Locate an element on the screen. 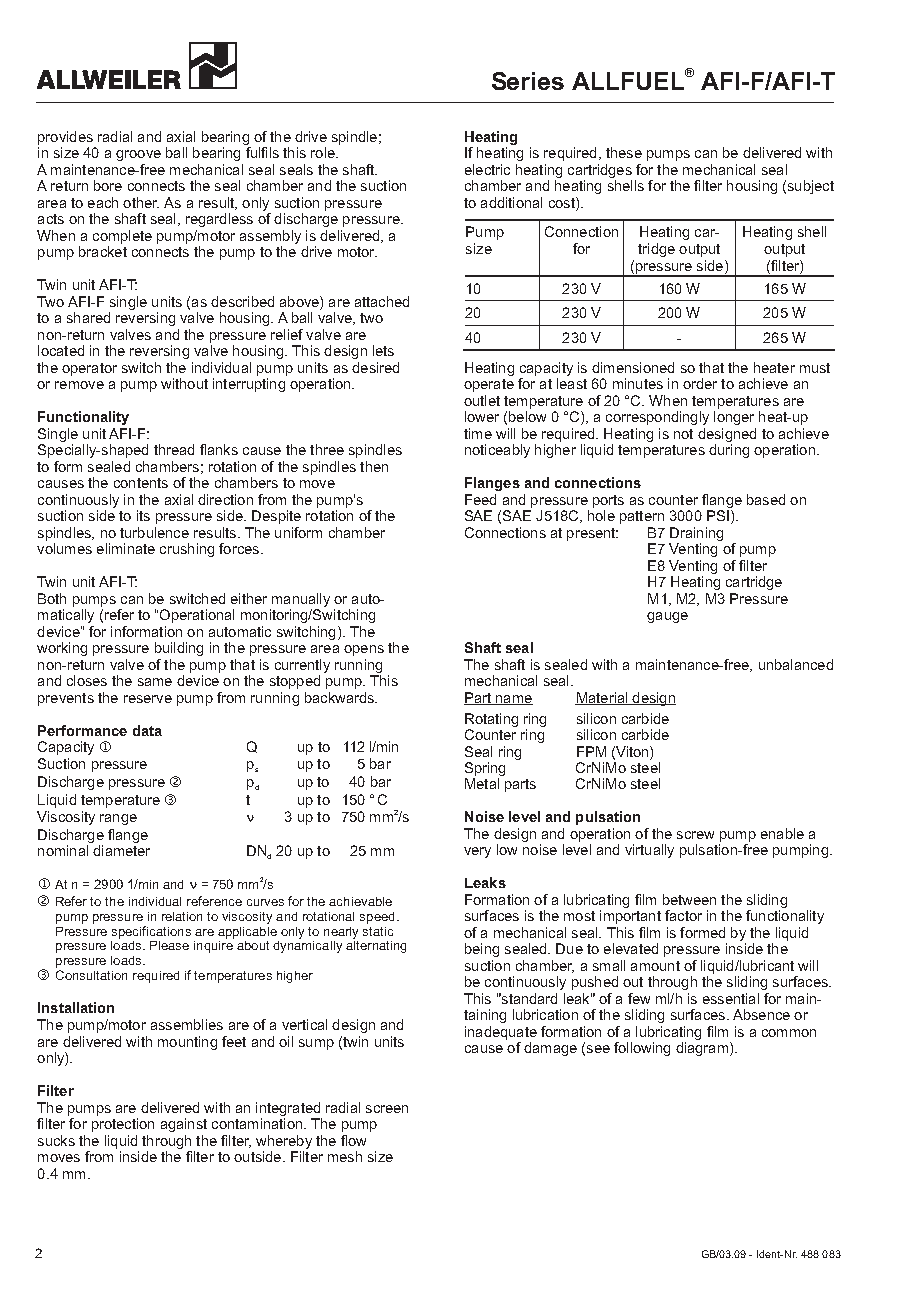 This screenshot has width=924, height=1308. lets is located at coordinates (383, 350).
